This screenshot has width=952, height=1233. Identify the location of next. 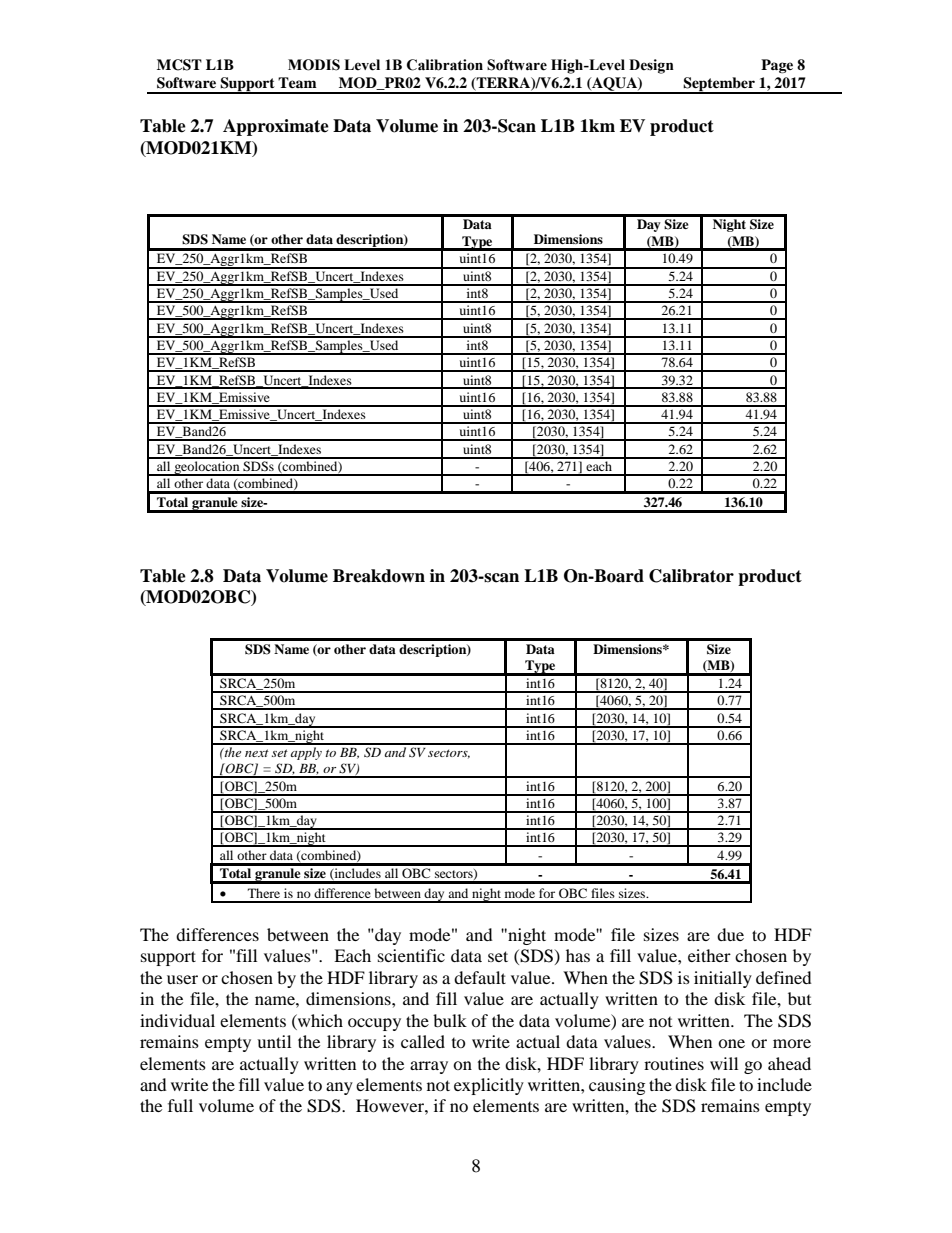
(257, 753).
